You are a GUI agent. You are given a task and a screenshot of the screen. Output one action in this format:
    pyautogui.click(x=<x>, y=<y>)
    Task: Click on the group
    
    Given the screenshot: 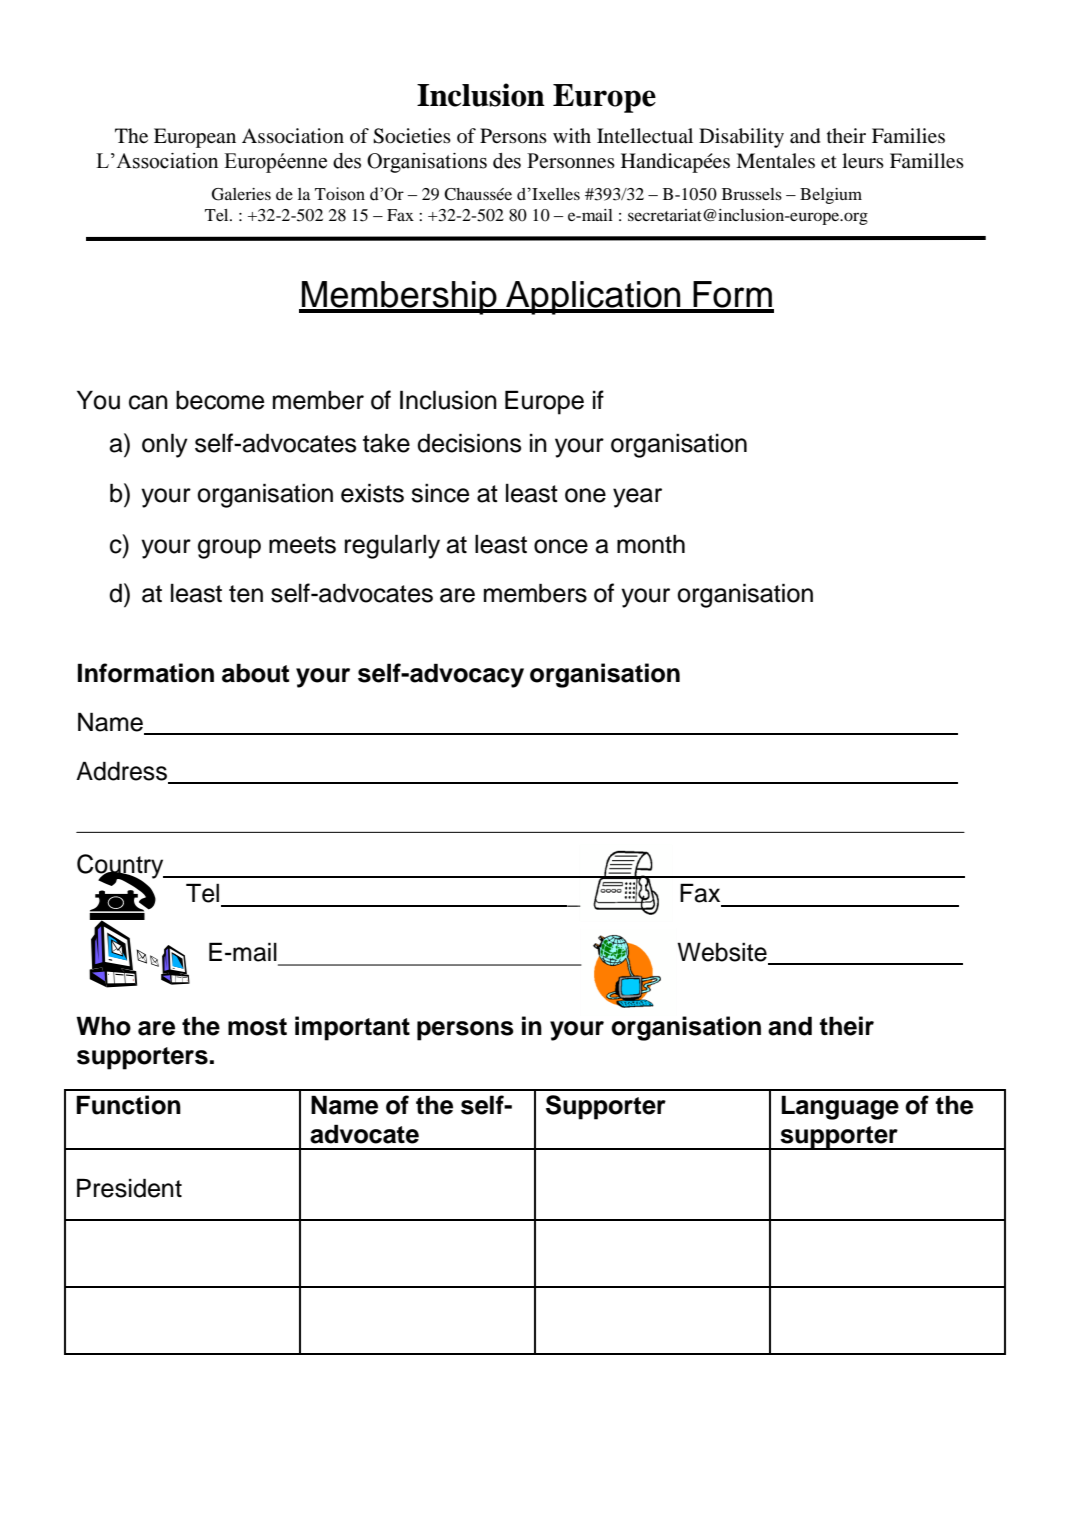 What is the action you would take?
    pyautogui.click(x=229, y=549)
